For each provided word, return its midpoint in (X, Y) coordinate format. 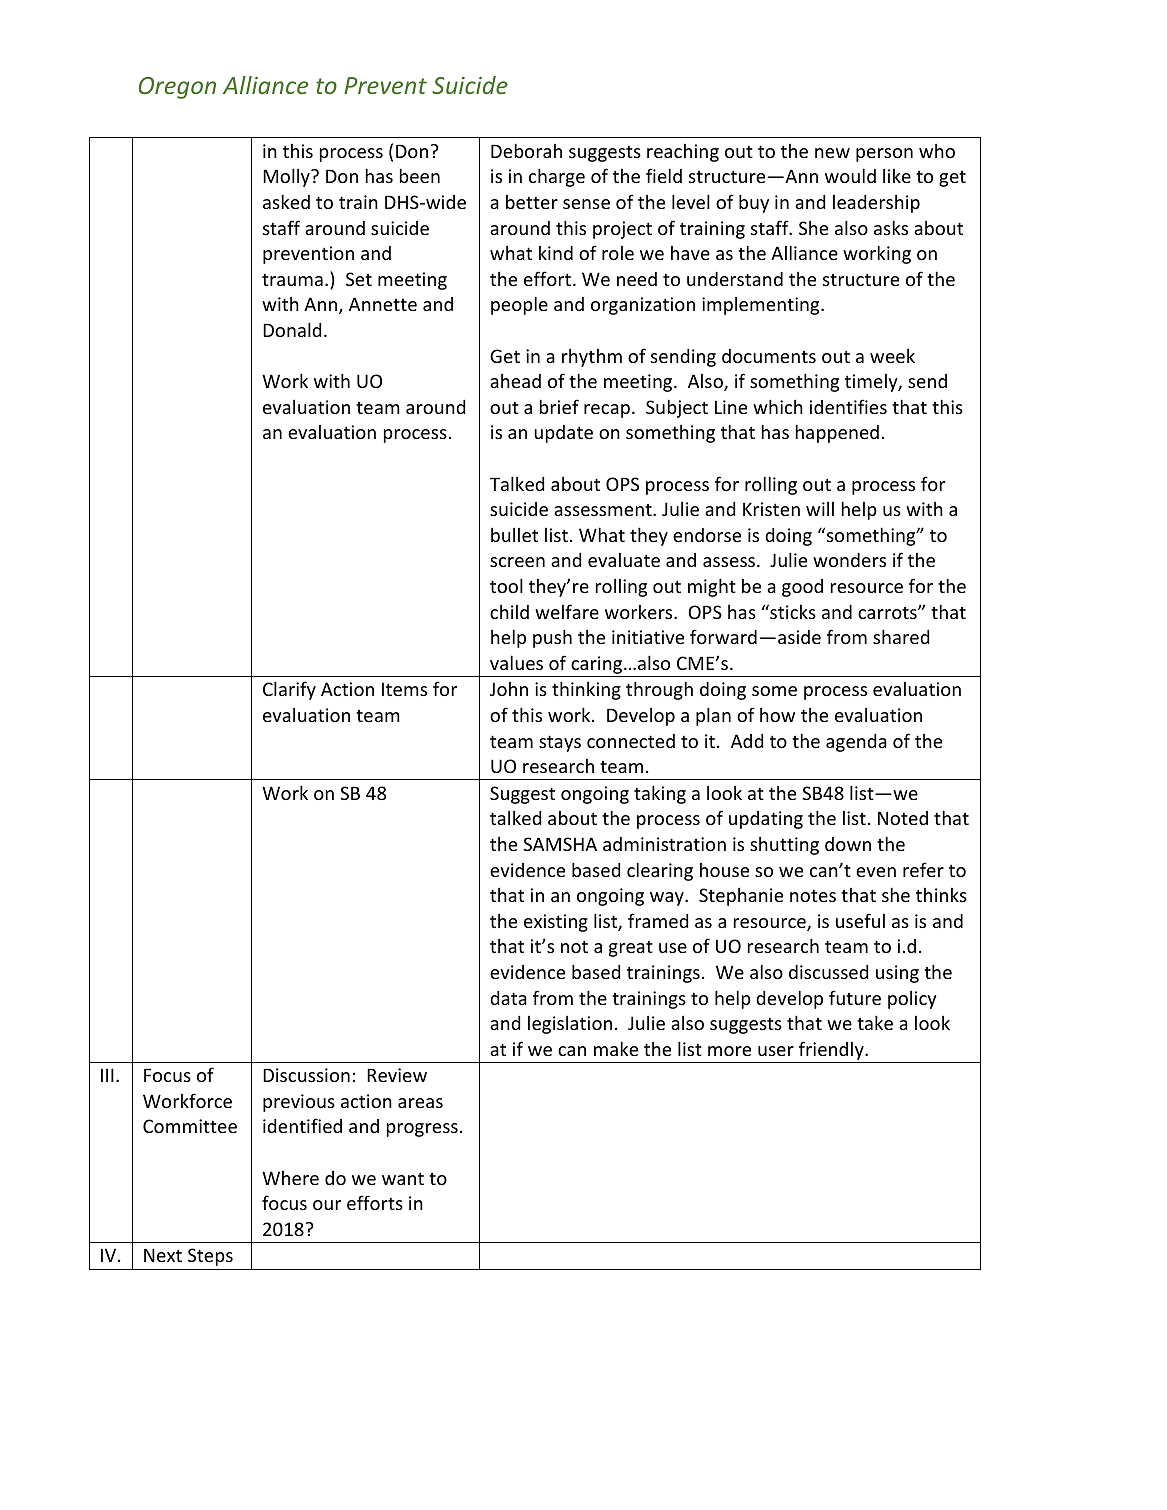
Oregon (177, 88)
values (516, 662)
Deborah (526, 150)
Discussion (306, 1075)
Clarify (289, 690)
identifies (848, 406)
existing (556, 923)
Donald (292, 329)
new (832, 153)
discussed (828, 972)
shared (901, 636)
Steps (210, 1257)
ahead (515, 381)
